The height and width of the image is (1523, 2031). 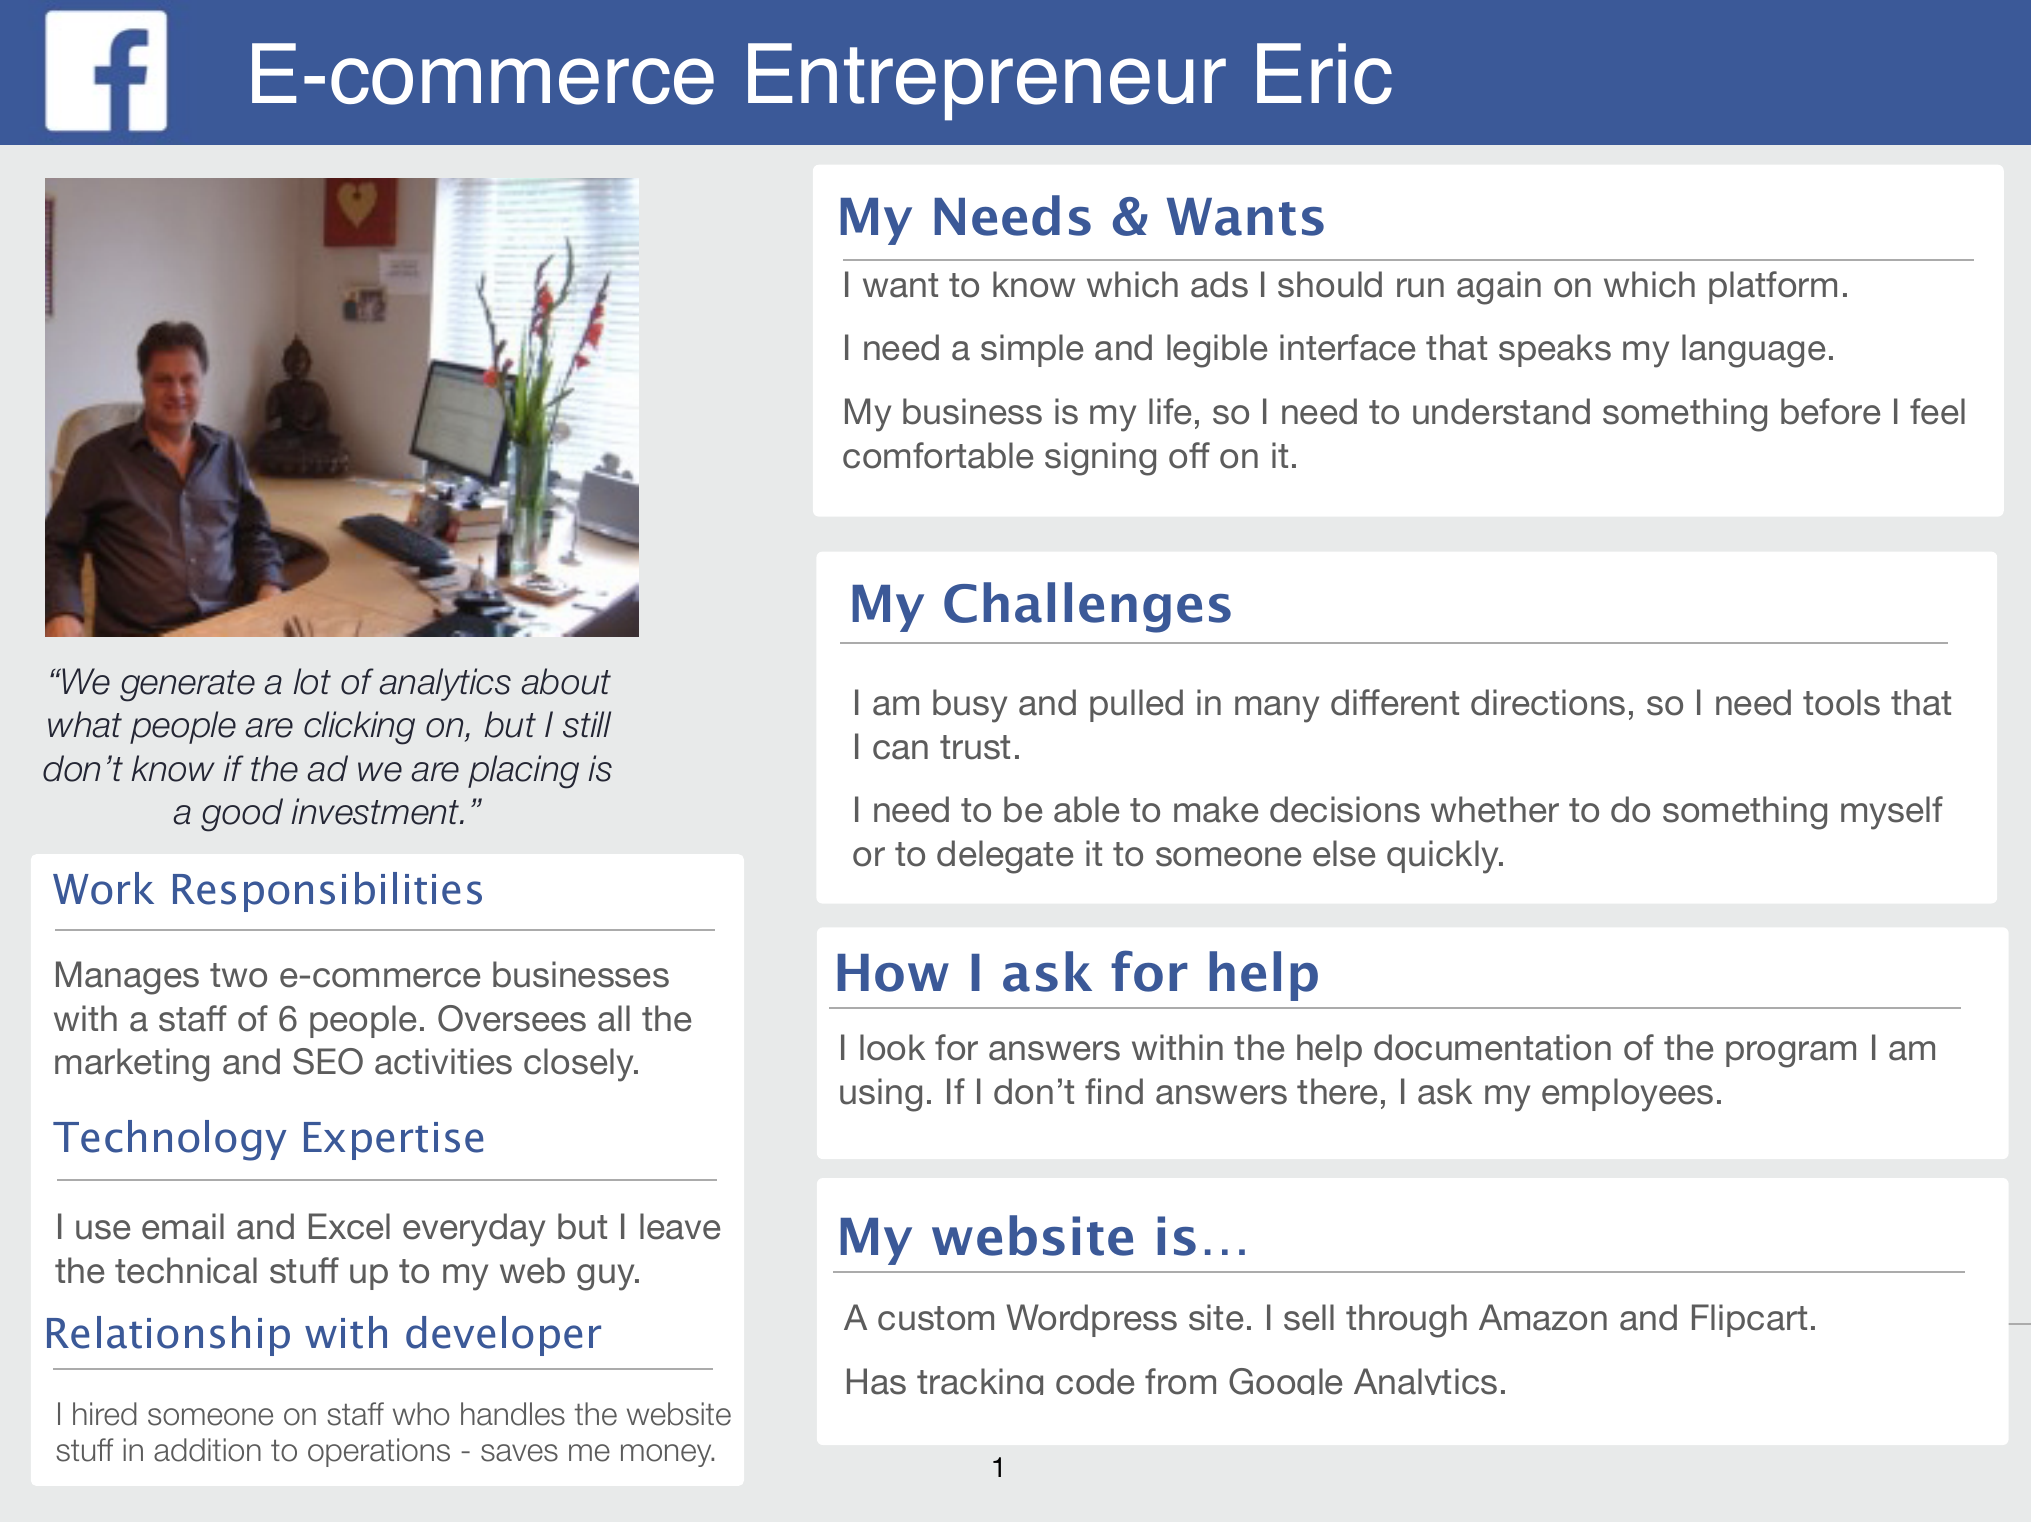 I want to click on who, so click(x=421, y=1414).
